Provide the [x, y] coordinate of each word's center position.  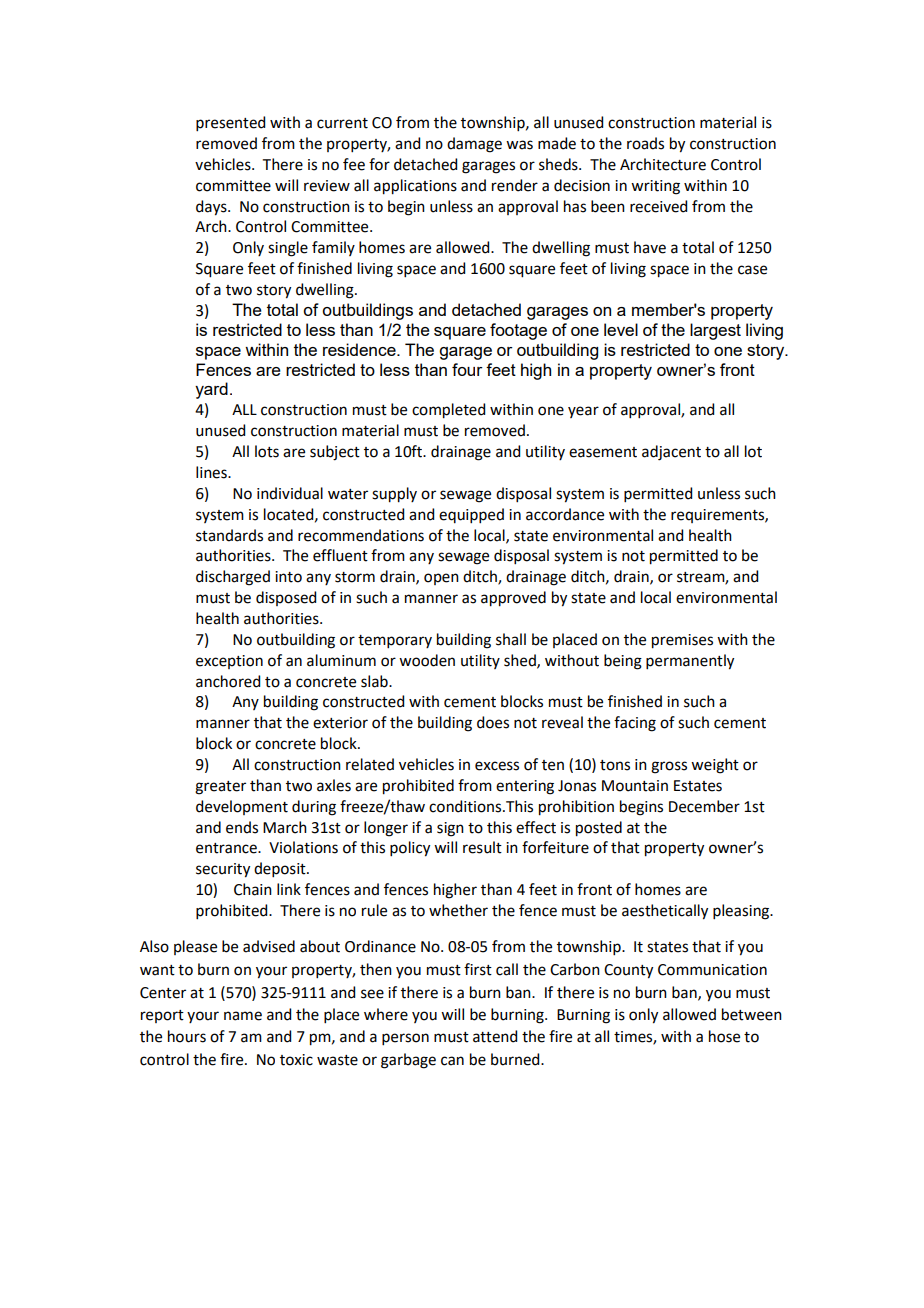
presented [230, 123]
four [467, 369]
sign [450, 829]
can [452, 1061]
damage [474, 145]
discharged [233, 578]
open [441, 579]
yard [211, 390]
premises [682, 641]
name [243, 1016]
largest [715, 331]
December [704, 806]
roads [645, 143]
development [242, 807]
